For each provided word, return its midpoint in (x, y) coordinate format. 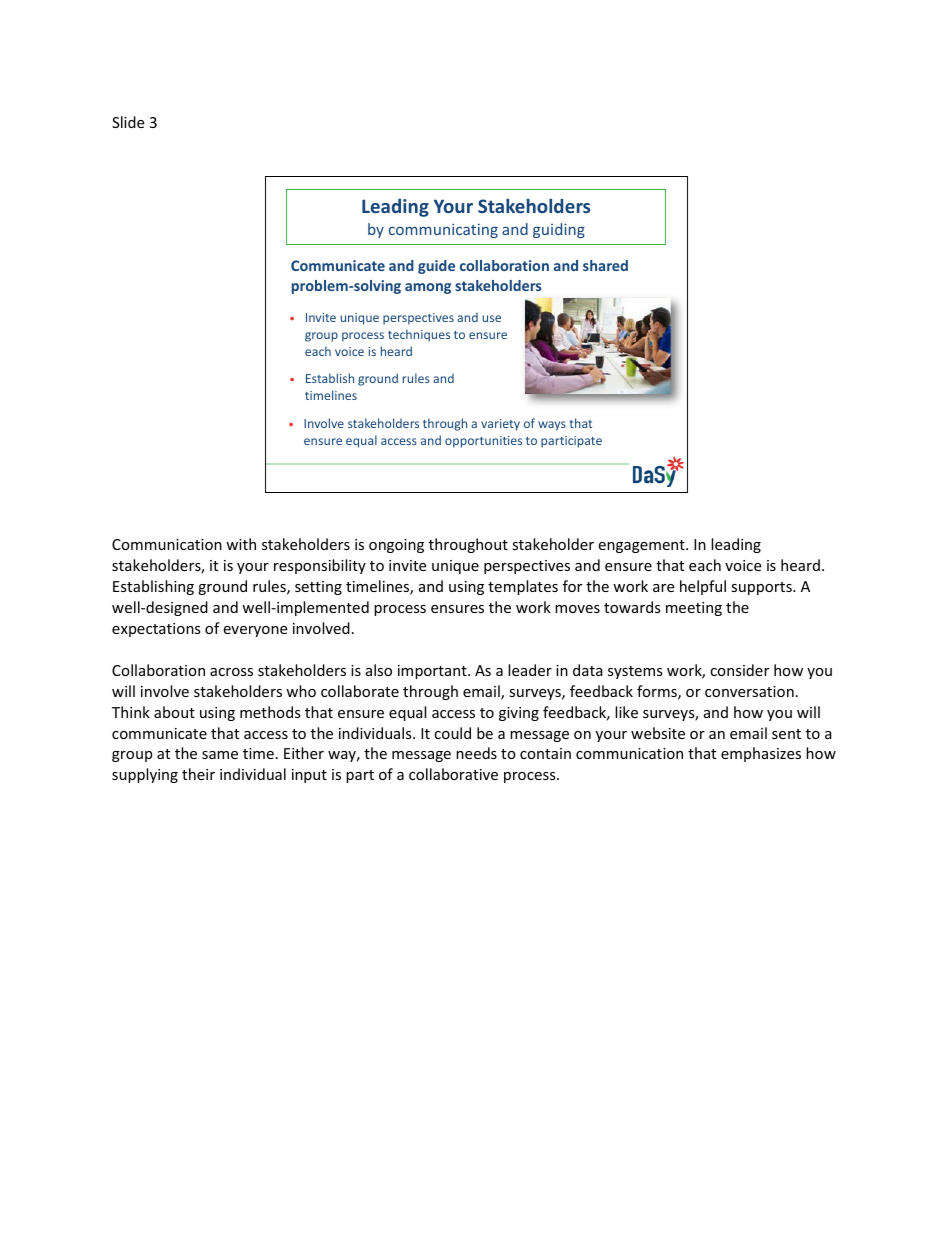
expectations (156, 630)
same (220, 755)
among (428, 288)
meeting (694, 609)
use (492, 318)
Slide (128, 122)
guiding (559, 230)
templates (523, 587)
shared (605, 265)
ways (552, 426)
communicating (443, 230)
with (241, 544)
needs (476, 753)
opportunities (483, 442)
